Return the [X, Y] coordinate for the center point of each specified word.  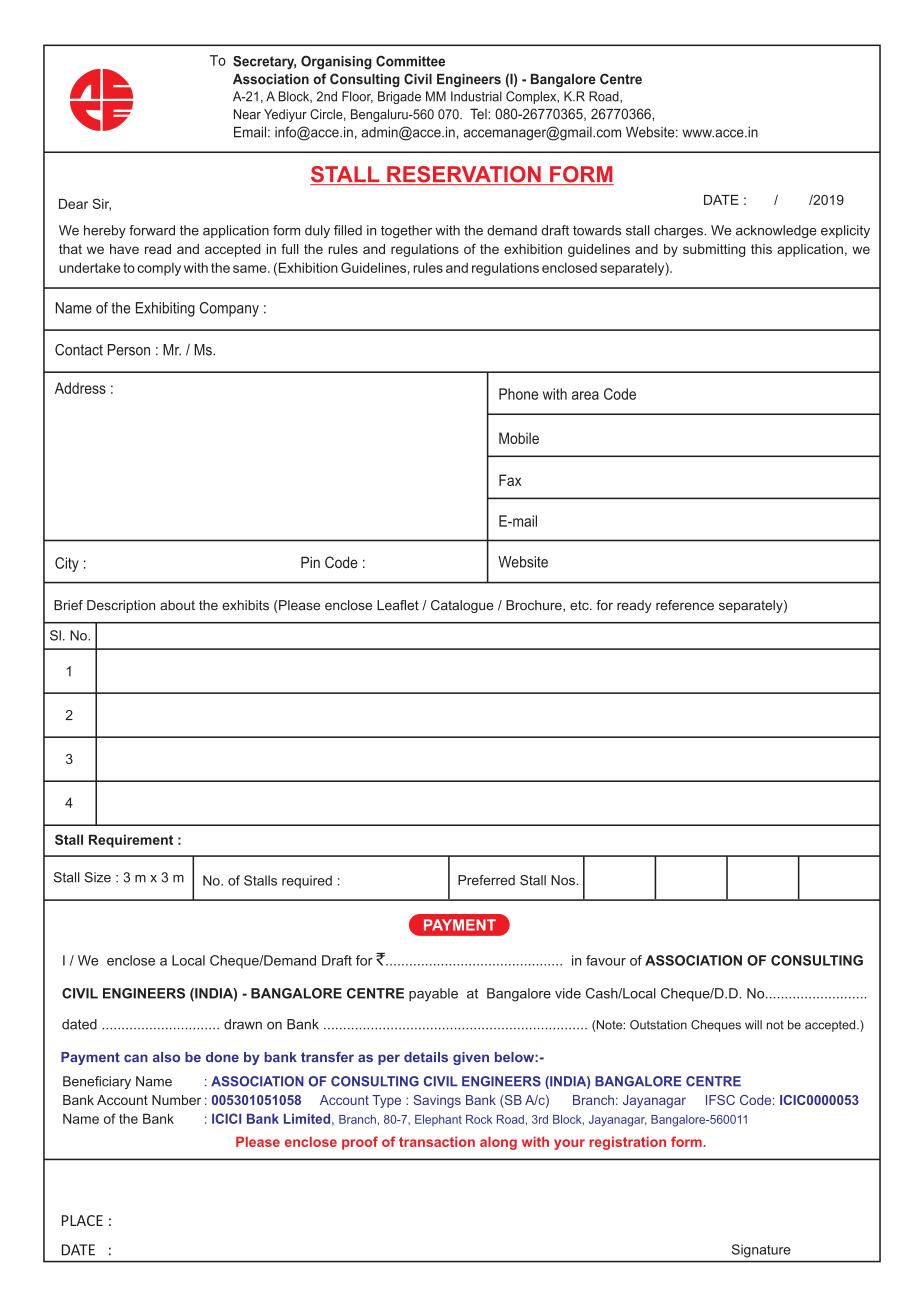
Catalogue [462, 606]
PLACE [82, 1220]
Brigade [399, 97]
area [585, 395]
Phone [518, 394]
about [177, 605]
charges [679, 231]
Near [247, 114]
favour [606, 960]
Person [129, 350]
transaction [437, 1141]
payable [433, 995]
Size [98, 877]
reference [685, 605]
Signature [761, 1251]
